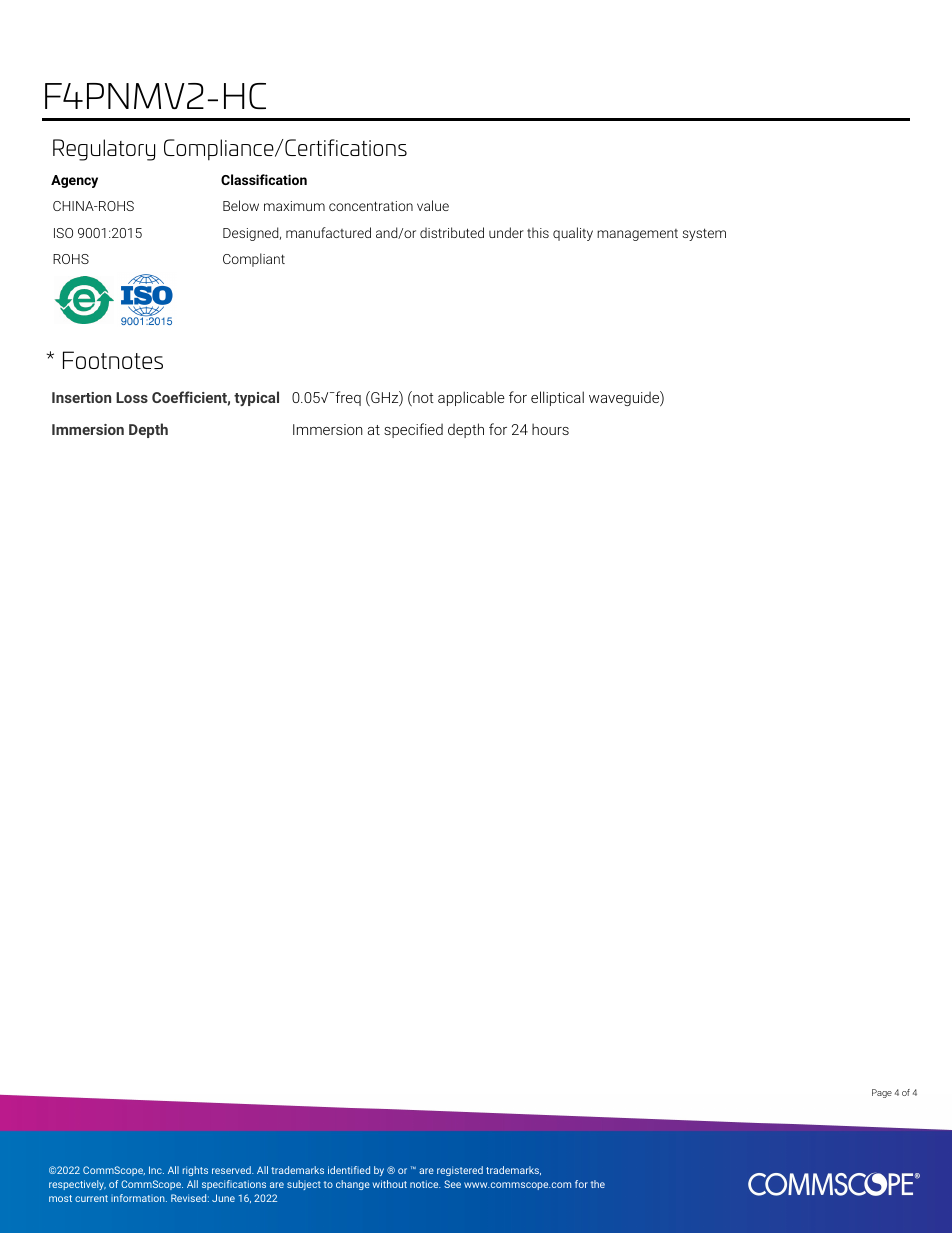 The height and width of the screenshot is (1233, 952). Describe the element at coordinates (433, 205) in the screenshot. I see `value` at that location.
